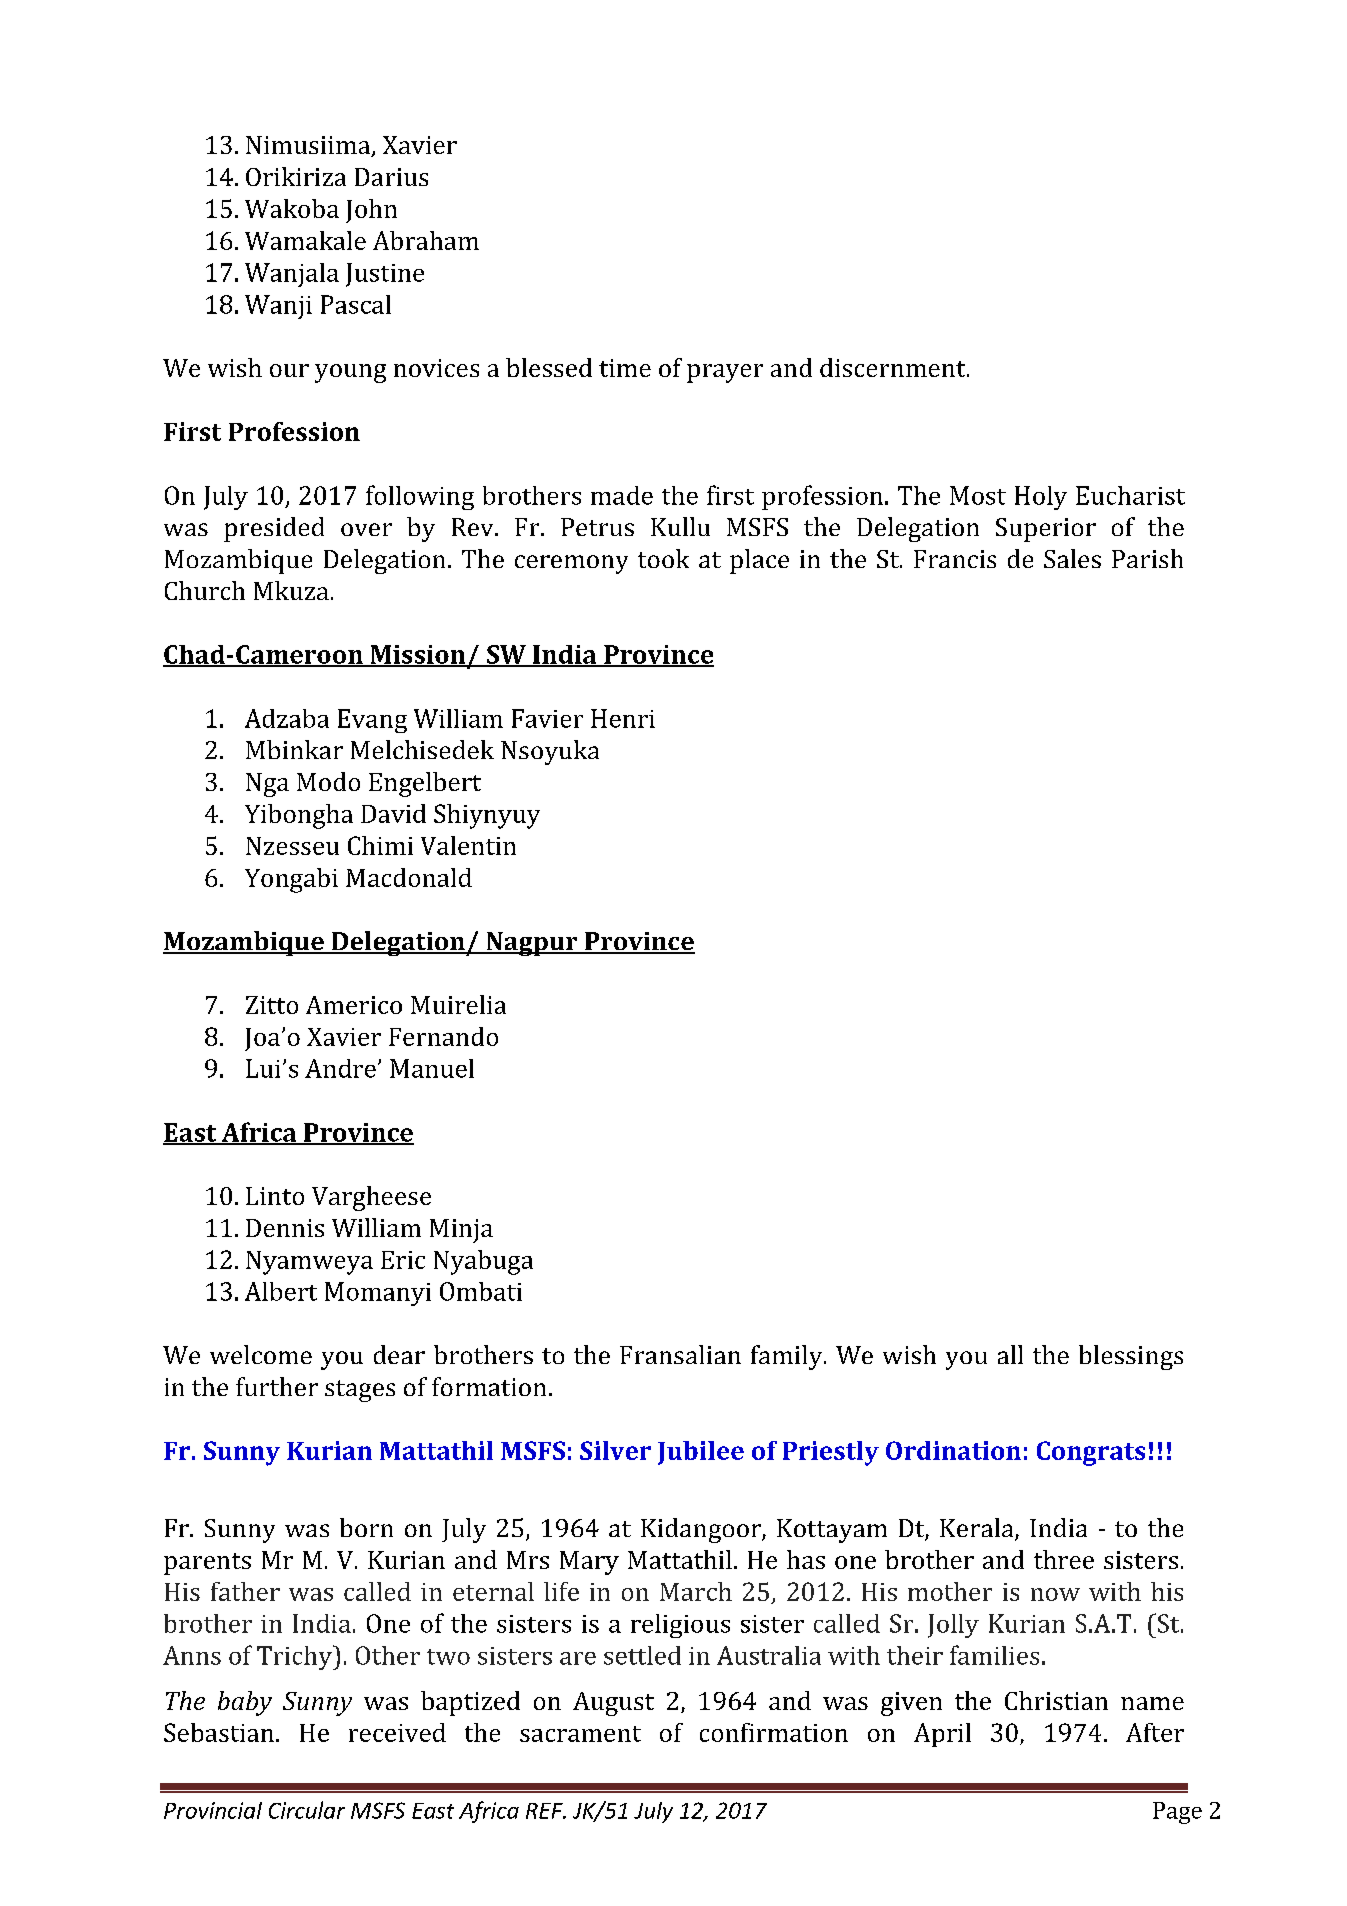 The width and height of the screenshot is (1347, 1906). Describe the element at coordinates (432, 1068) in the screenshot. I see `Manuel` at that location.
